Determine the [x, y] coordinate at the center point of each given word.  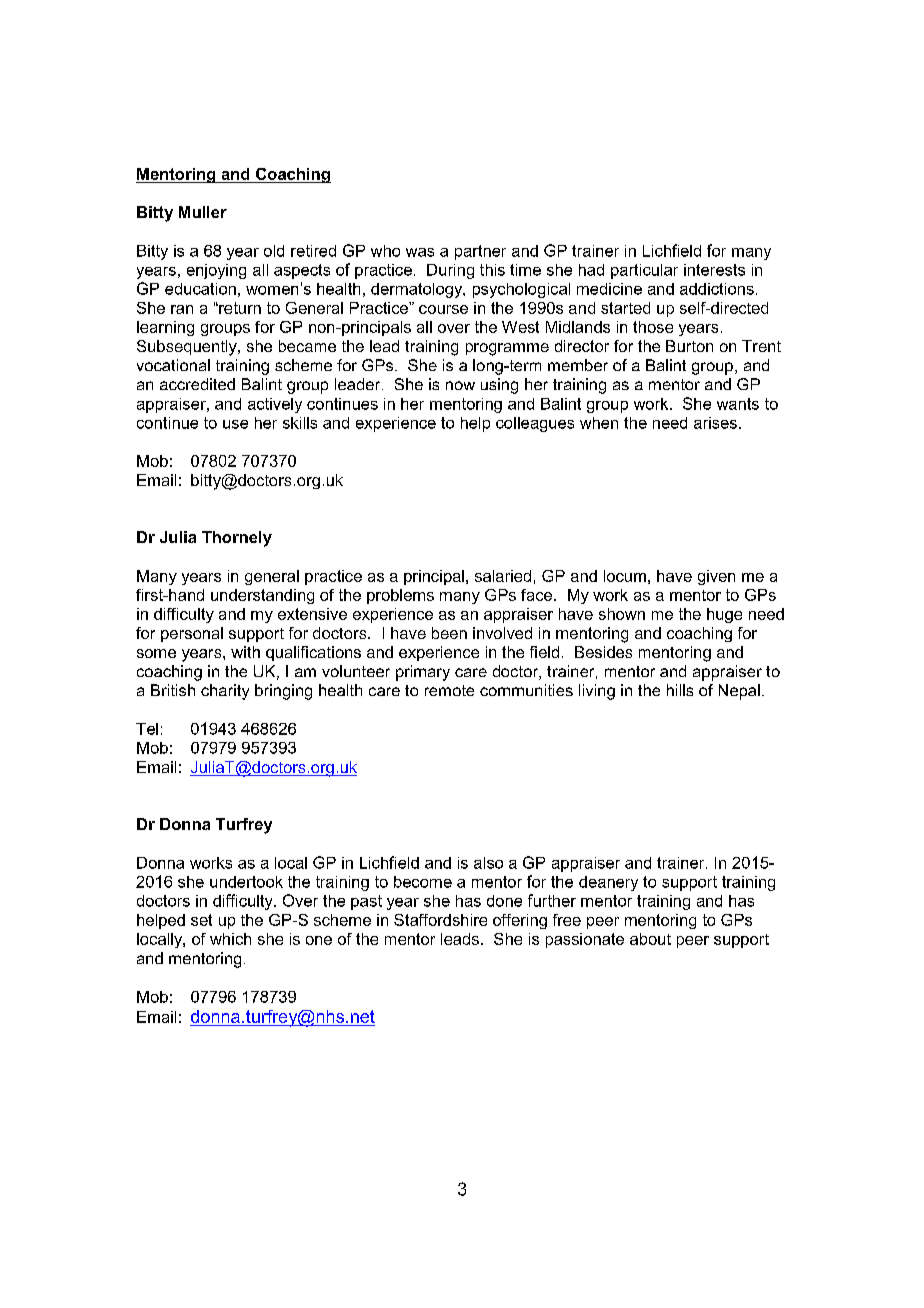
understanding [262, 596]
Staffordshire [440, 920]
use [235, 424]
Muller [203, 212]
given [716, 577]
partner [480, 252]
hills [680, 690]
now [460, 385]
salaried [503, 576]
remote [449, 690]
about [650, 939]
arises [715, 423]
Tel [147, 729]
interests [714, 270]
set [201, 920]
